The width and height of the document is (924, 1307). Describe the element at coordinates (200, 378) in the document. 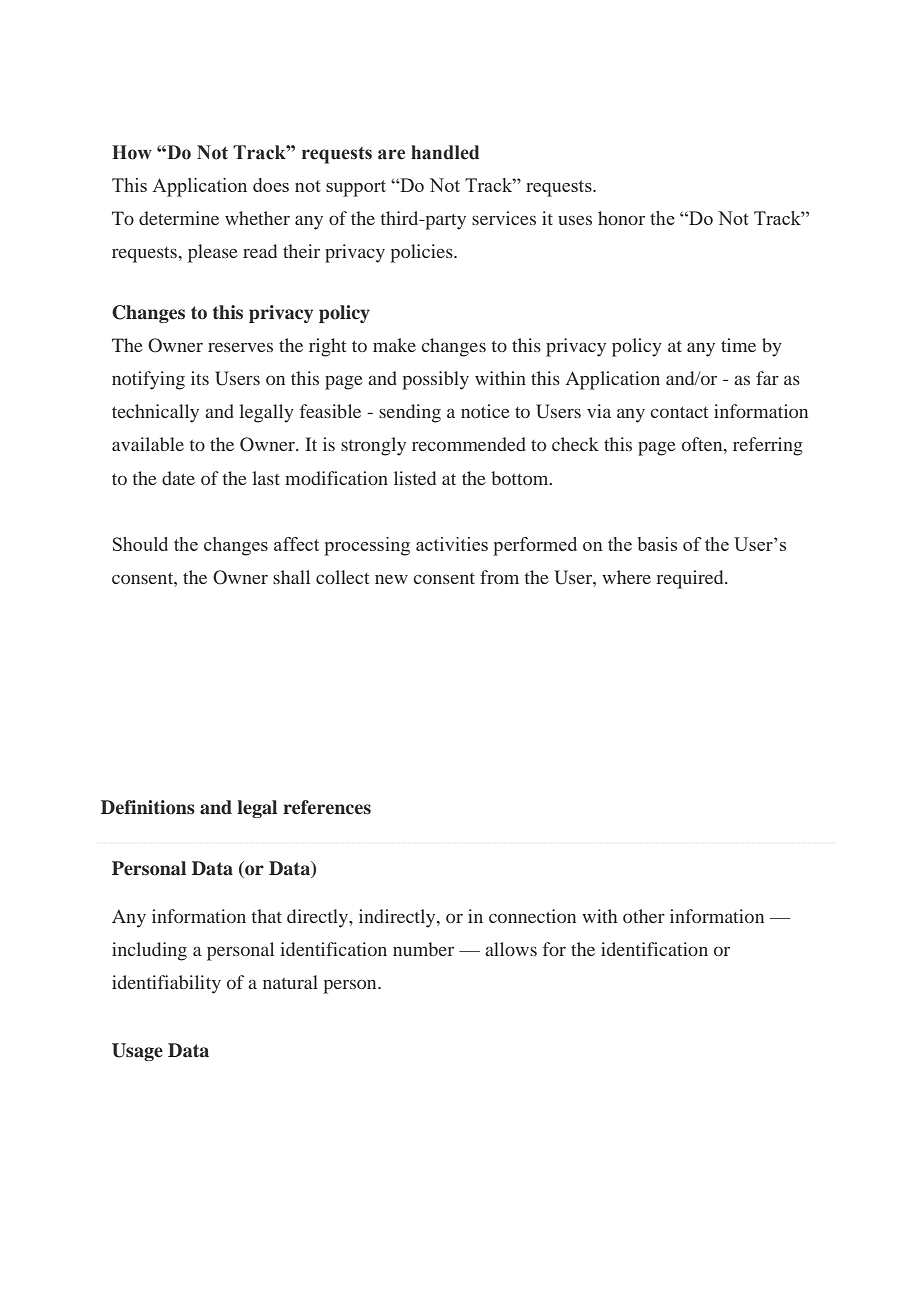

I see `its` at that location.
